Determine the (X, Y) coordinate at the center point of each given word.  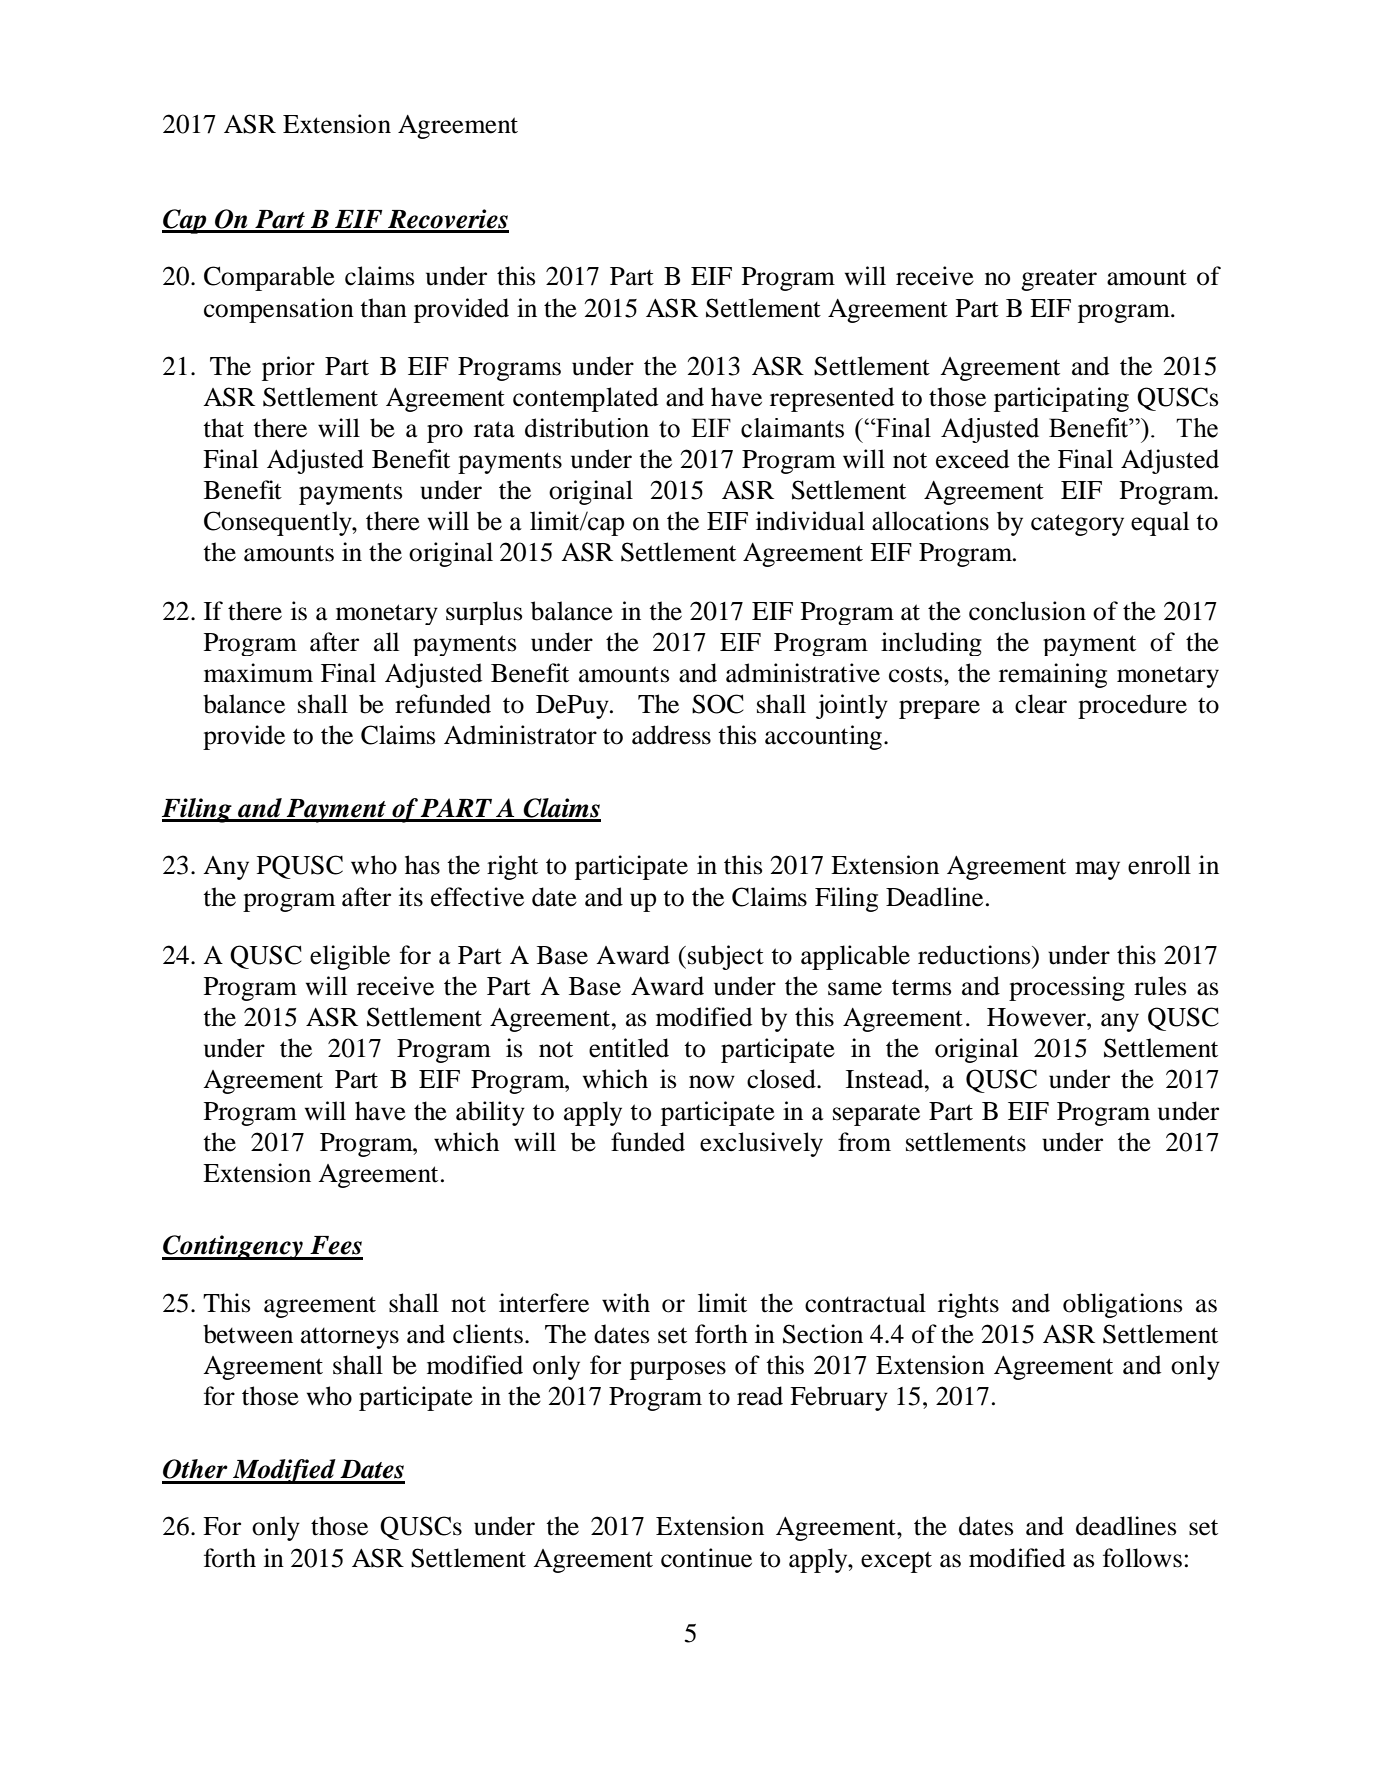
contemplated (585, 399)
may (1097, 870)
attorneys (350, 1338)
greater (1059, 280)
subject (726, 957)
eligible (350, 957)
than (383, 308)
